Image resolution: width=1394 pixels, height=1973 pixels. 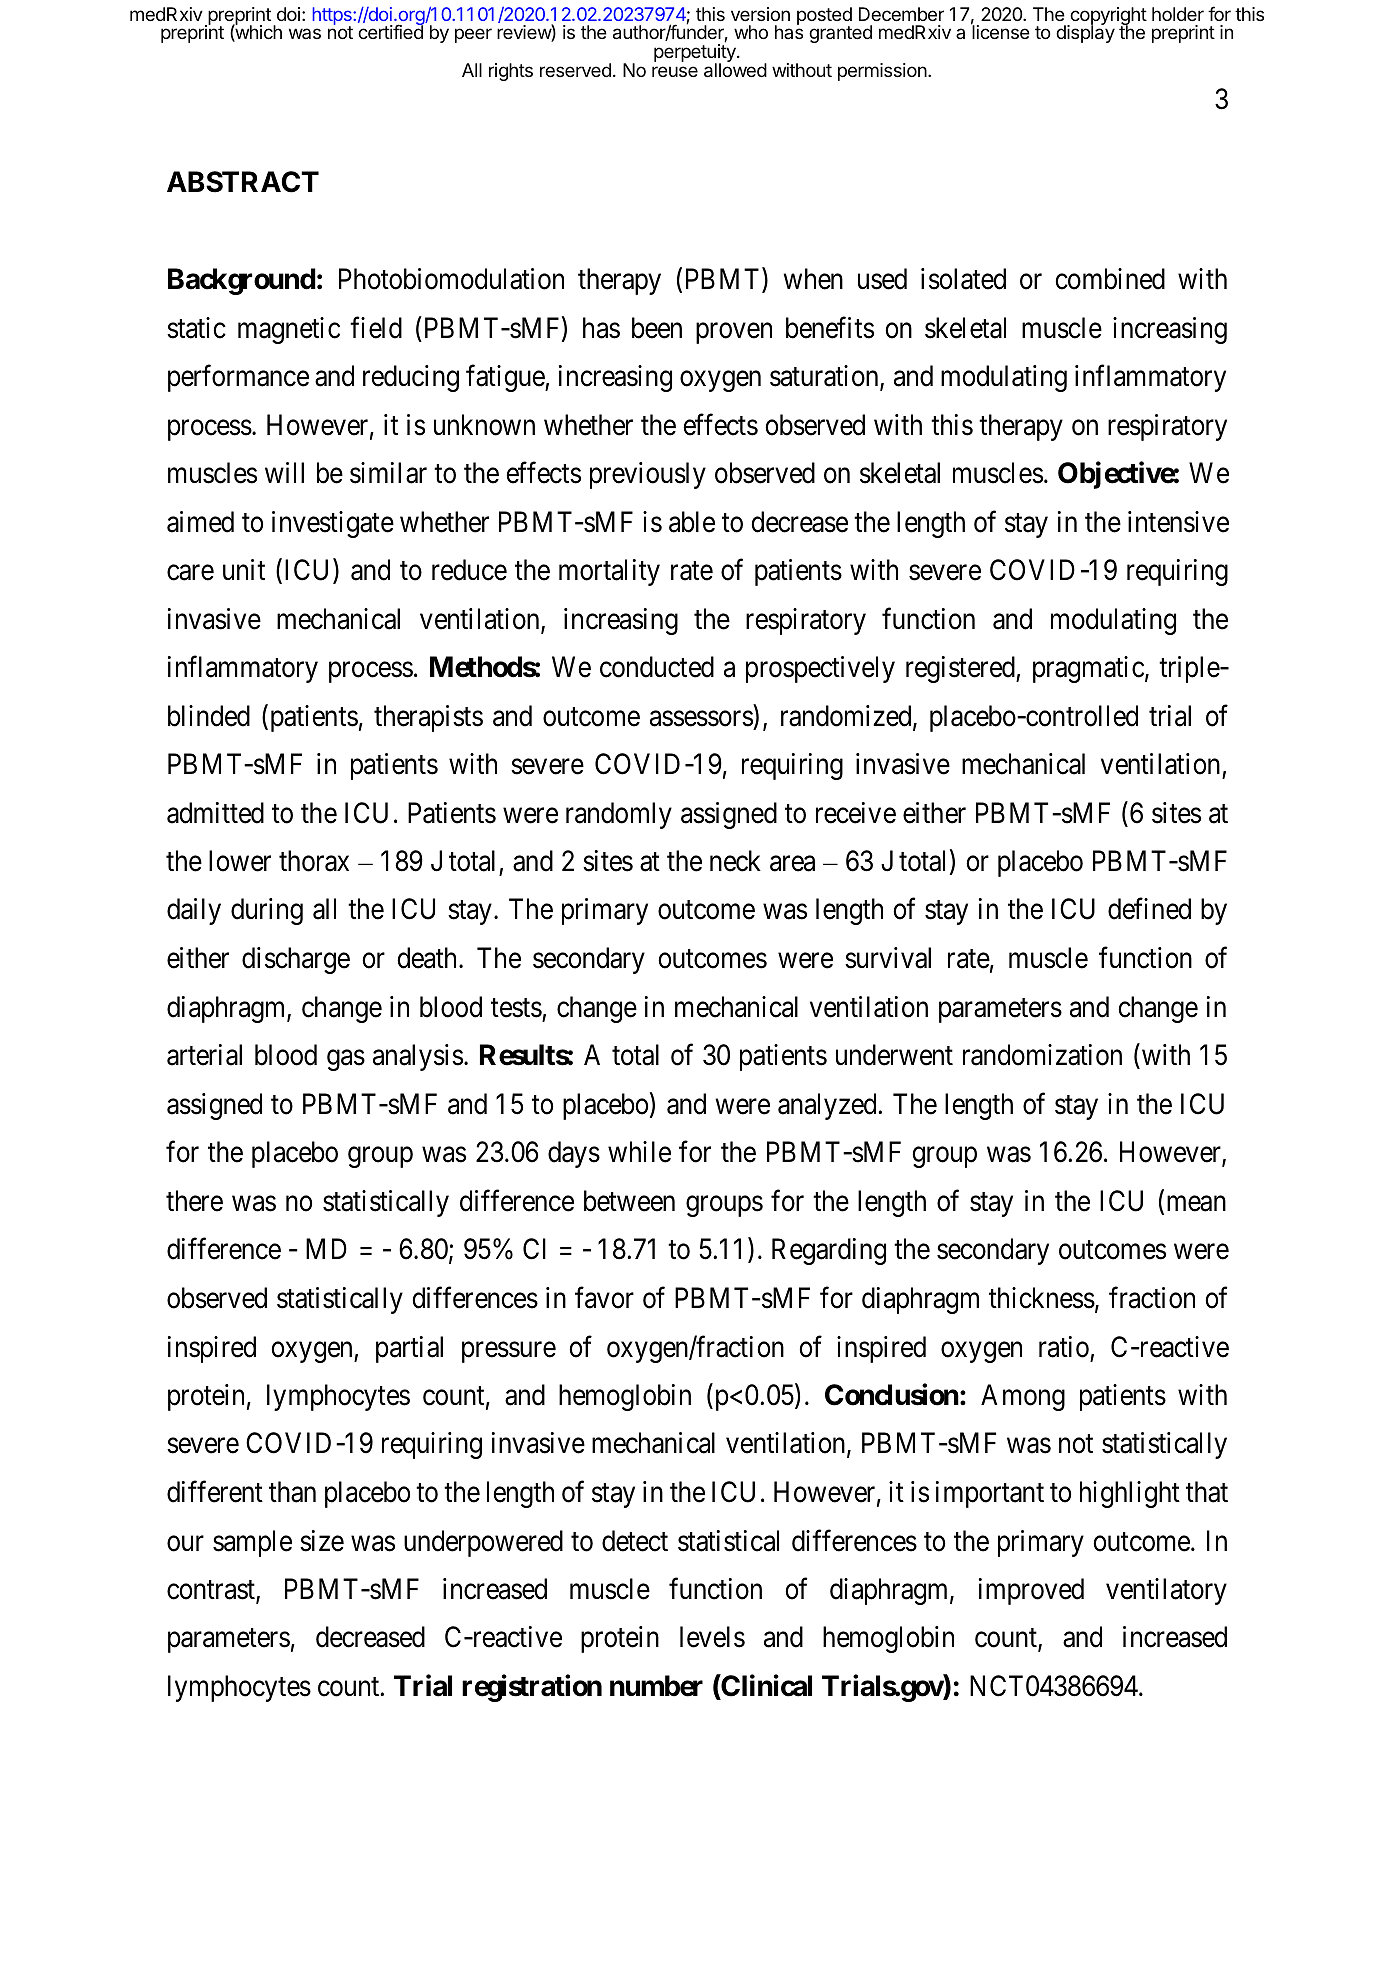 I want to click on display, so click(x=1085, y=33).
